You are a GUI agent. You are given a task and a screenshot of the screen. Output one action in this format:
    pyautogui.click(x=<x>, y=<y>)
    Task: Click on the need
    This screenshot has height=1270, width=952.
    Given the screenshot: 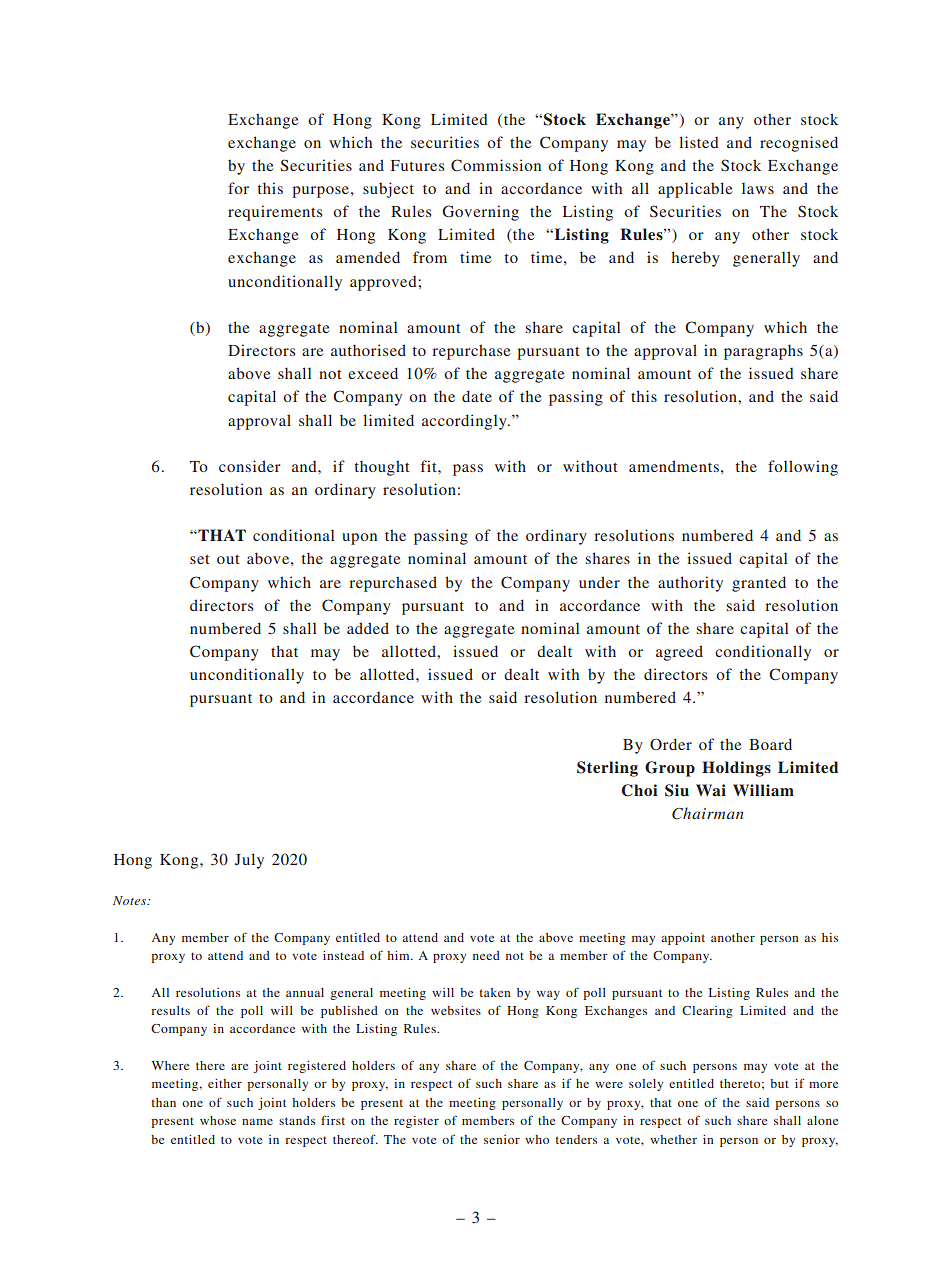 What is the action you would take?
    pyautogui.click(x=486, y=955)
